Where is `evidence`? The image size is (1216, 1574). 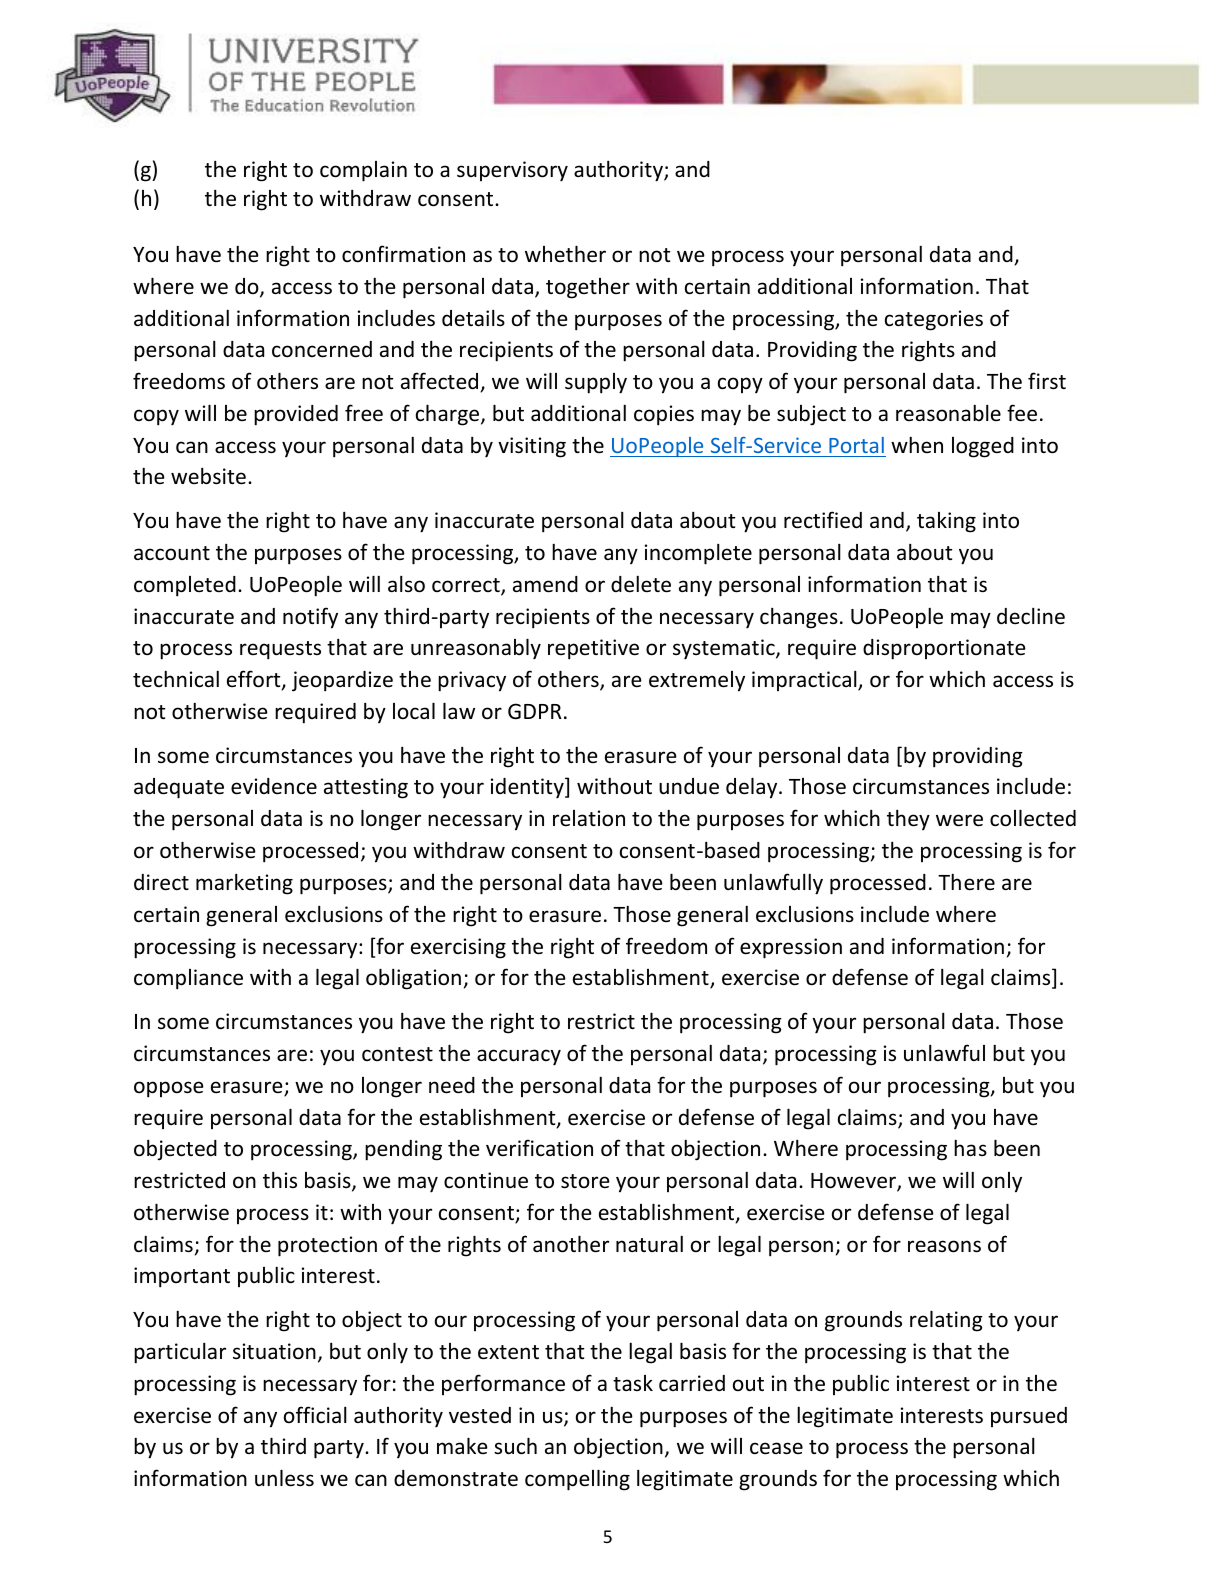
evidence is located at coordinates (274, 786).
